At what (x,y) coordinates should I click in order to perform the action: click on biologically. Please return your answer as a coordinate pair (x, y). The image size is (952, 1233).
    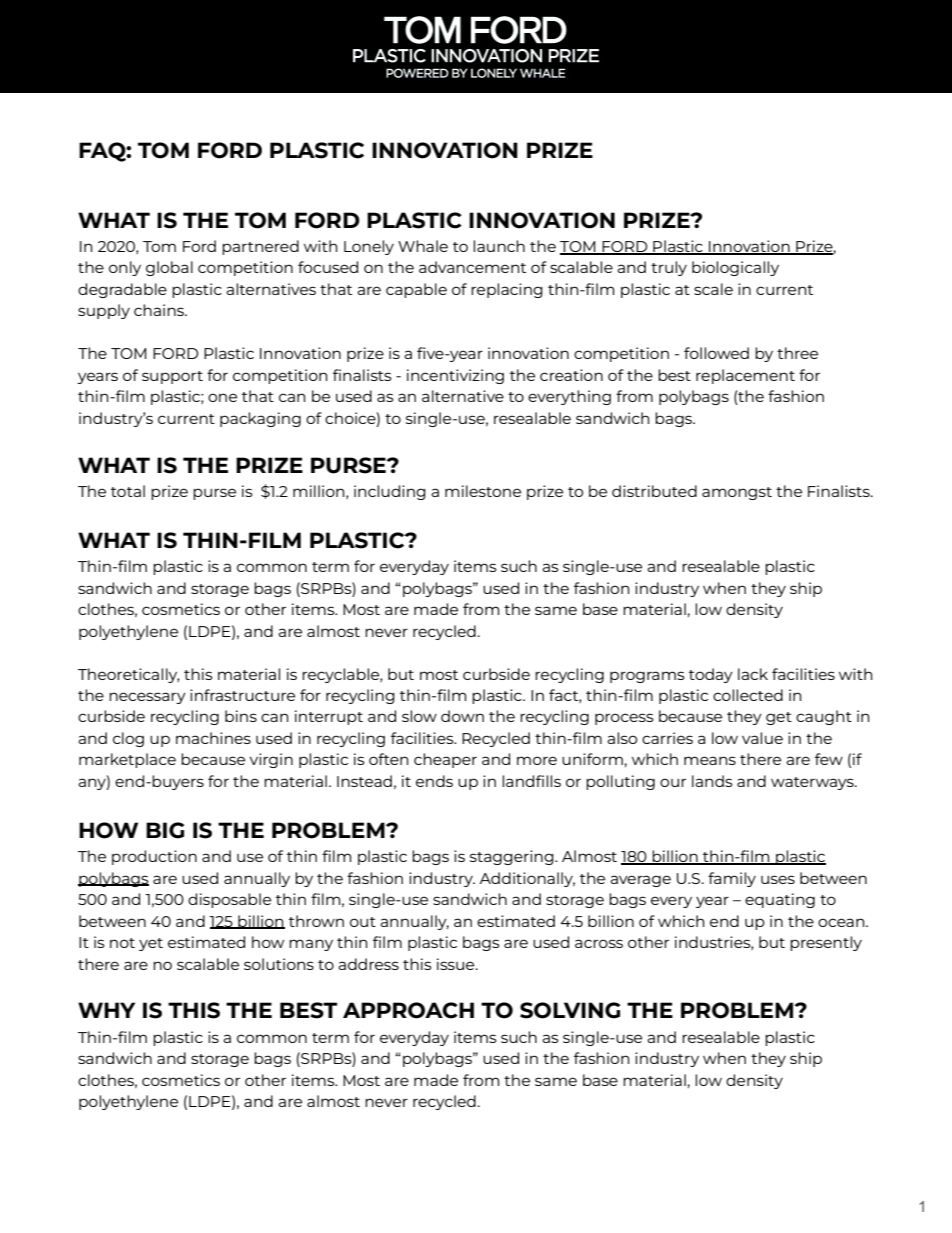
    Looking at the image, I should click on (735, 268).
